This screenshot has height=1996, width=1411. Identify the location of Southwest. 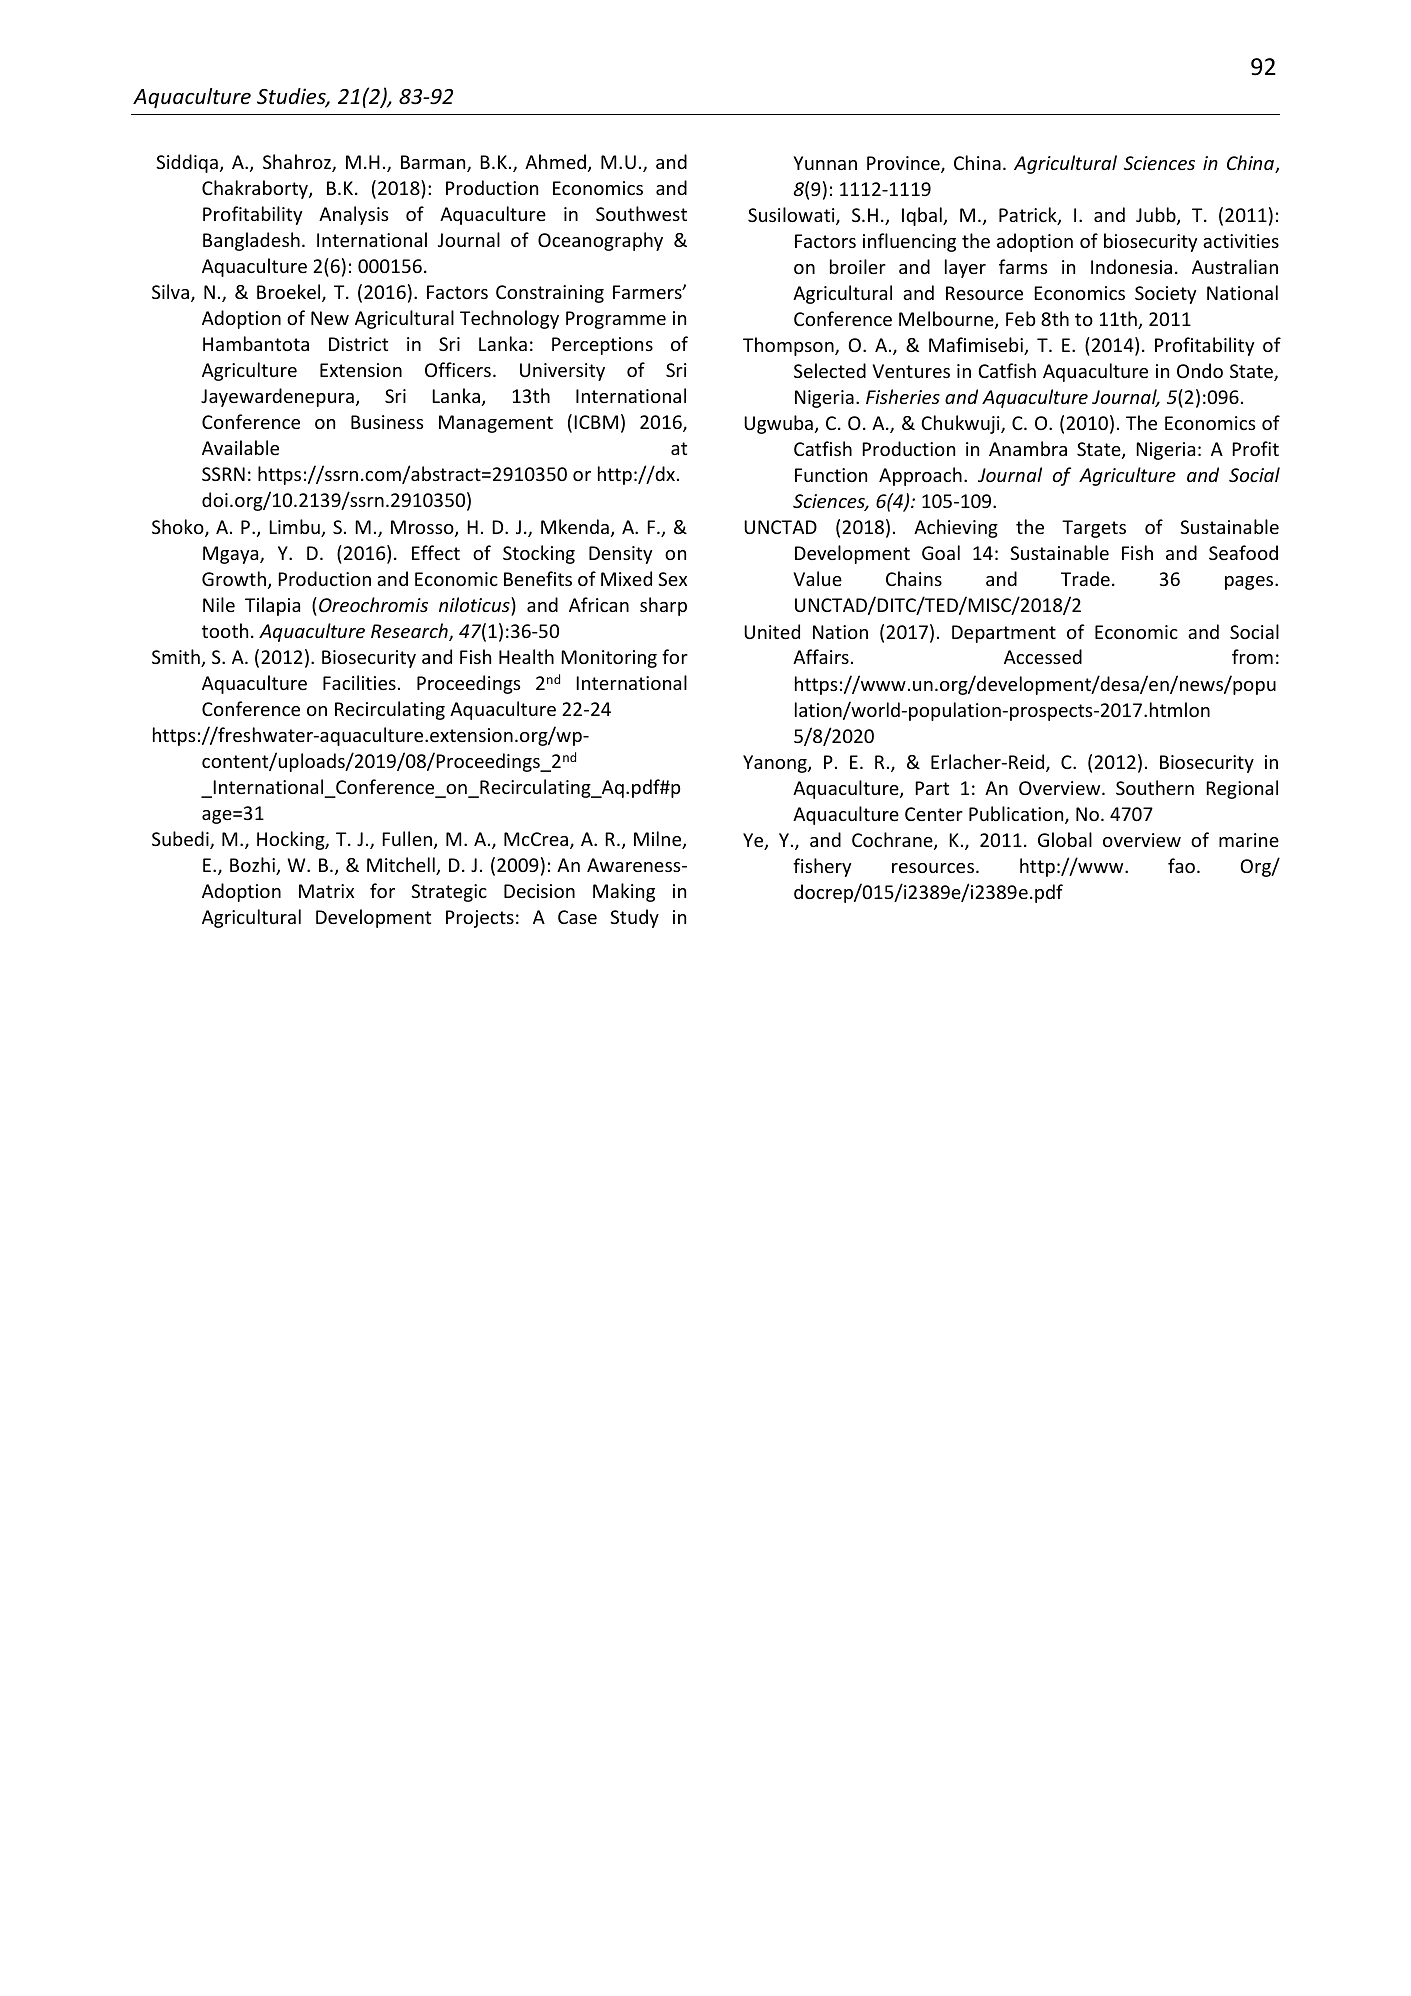
(641, 213).
